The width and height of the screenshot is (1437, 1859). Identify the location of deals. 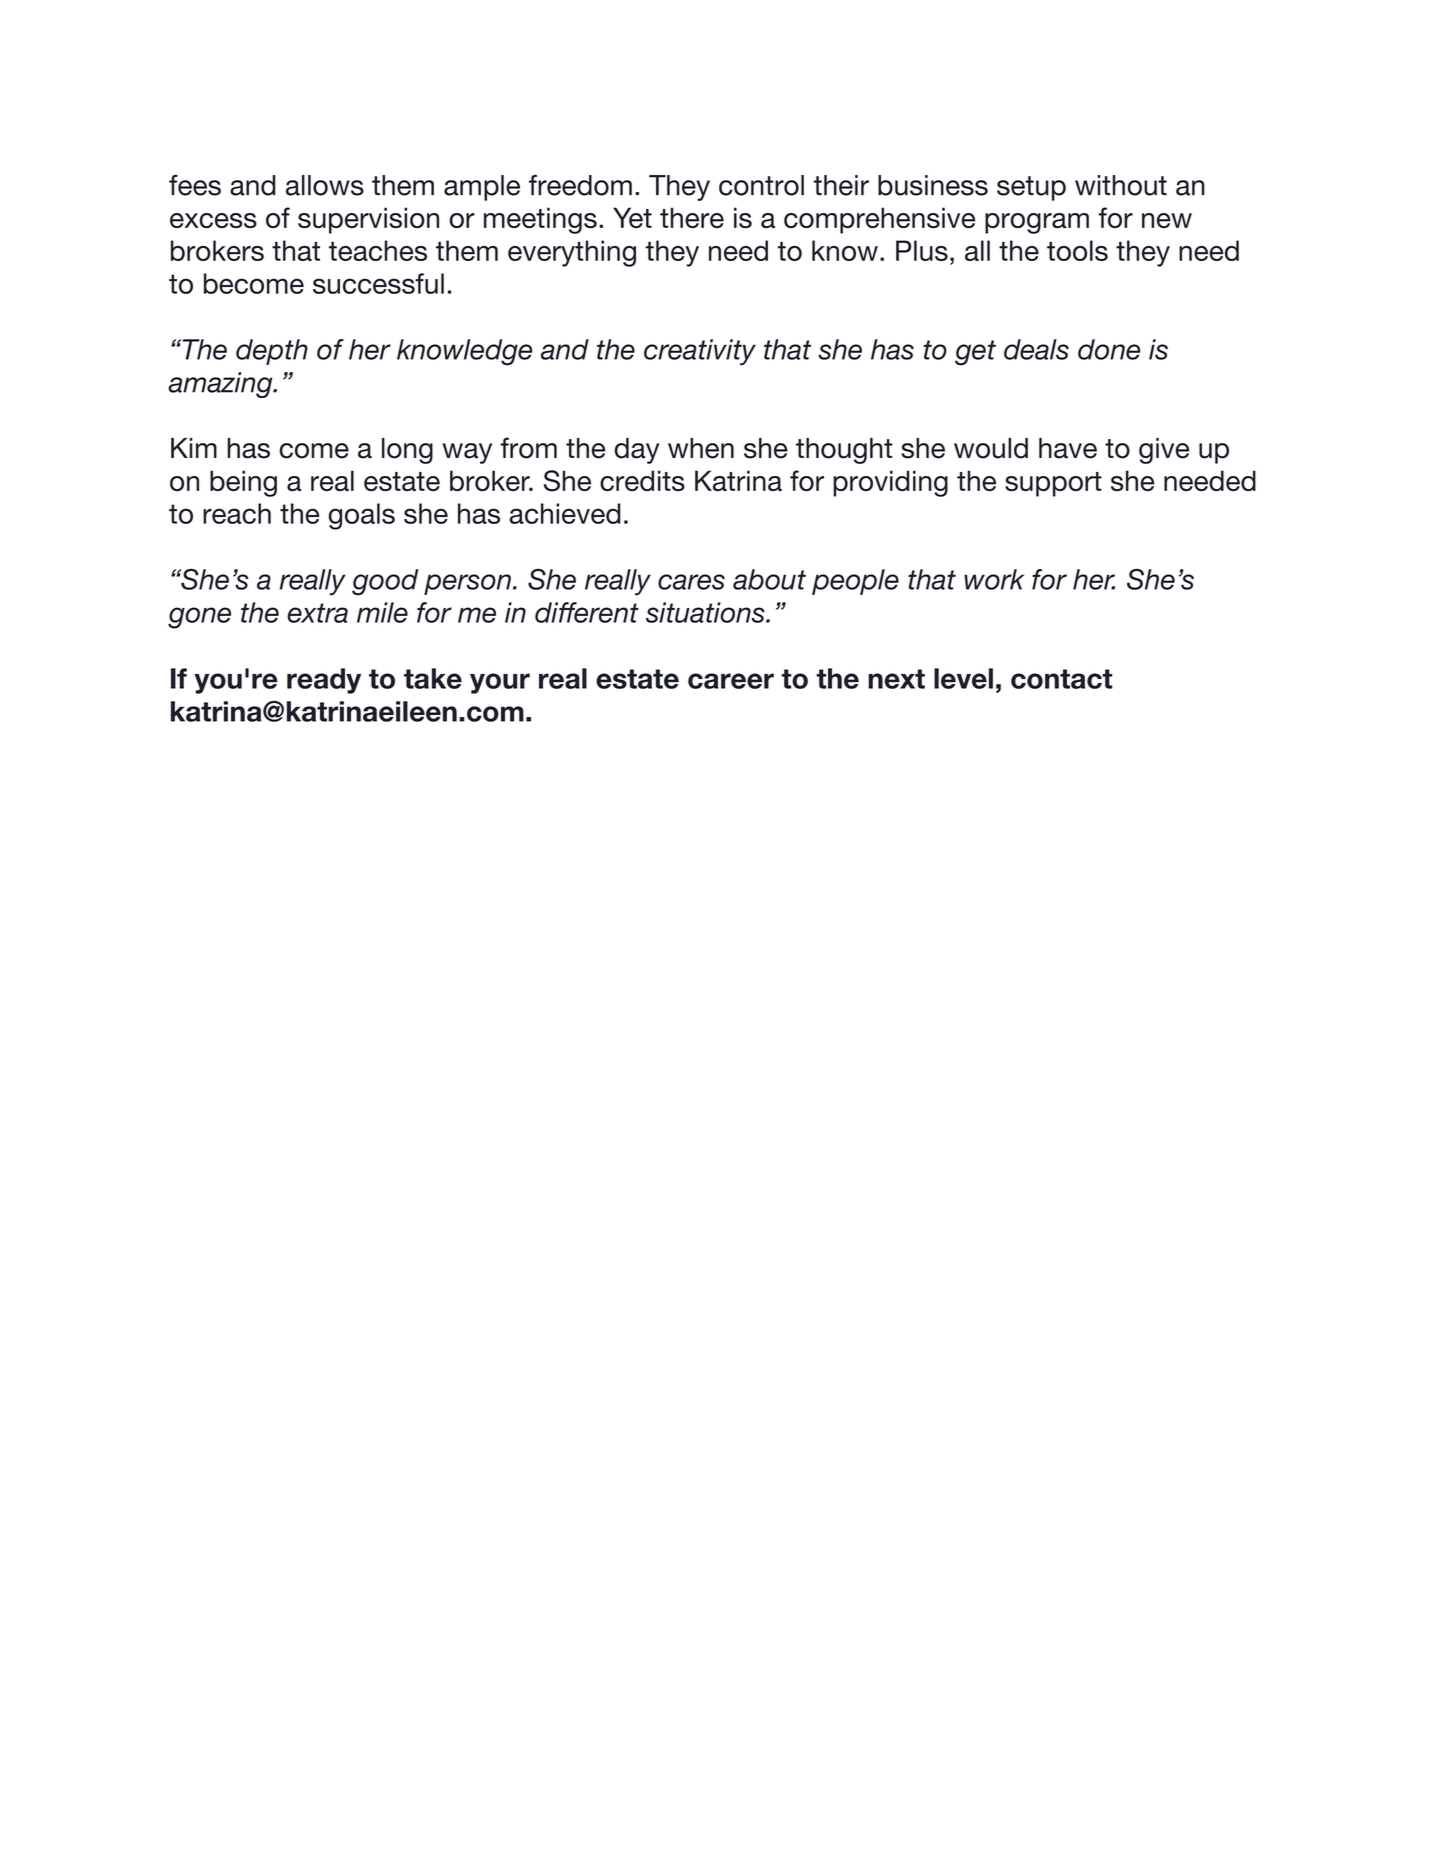
(1036, 349).
